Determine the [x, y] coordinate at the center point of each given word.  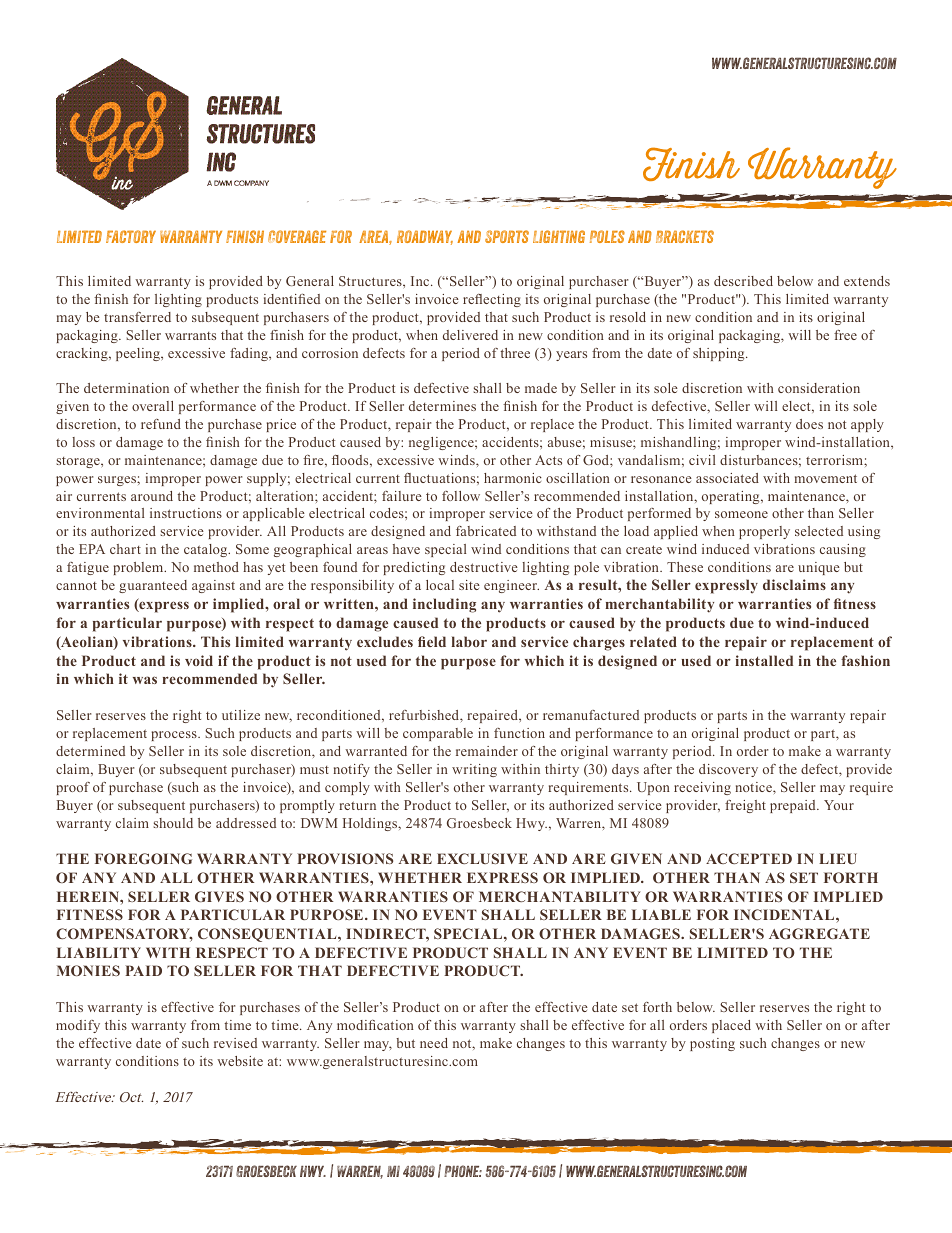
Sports [507, 236]
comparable [438, 734]
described [743, 281]
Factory [131, 236]
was [145, 680]
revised [235, 1043]
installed [764, 660]
